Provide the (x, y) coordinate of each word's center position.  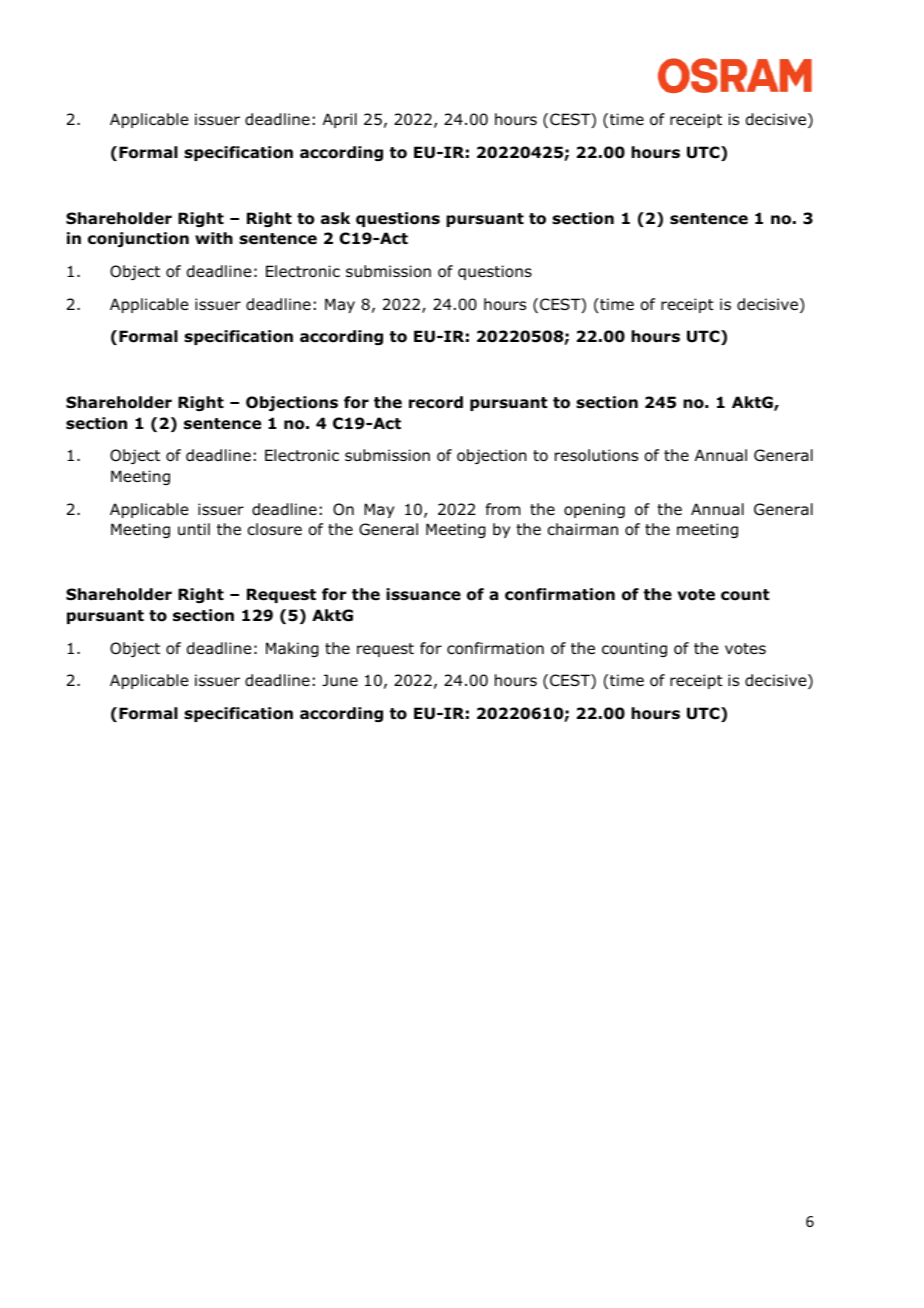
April (340, 120)
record (436, 402)
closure (274, 529)
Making (292, 649)
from (503, 509)
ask (335, 218)
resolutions (596, 455)
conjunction (138, 239)
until (194, 529)
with (214, 238)
